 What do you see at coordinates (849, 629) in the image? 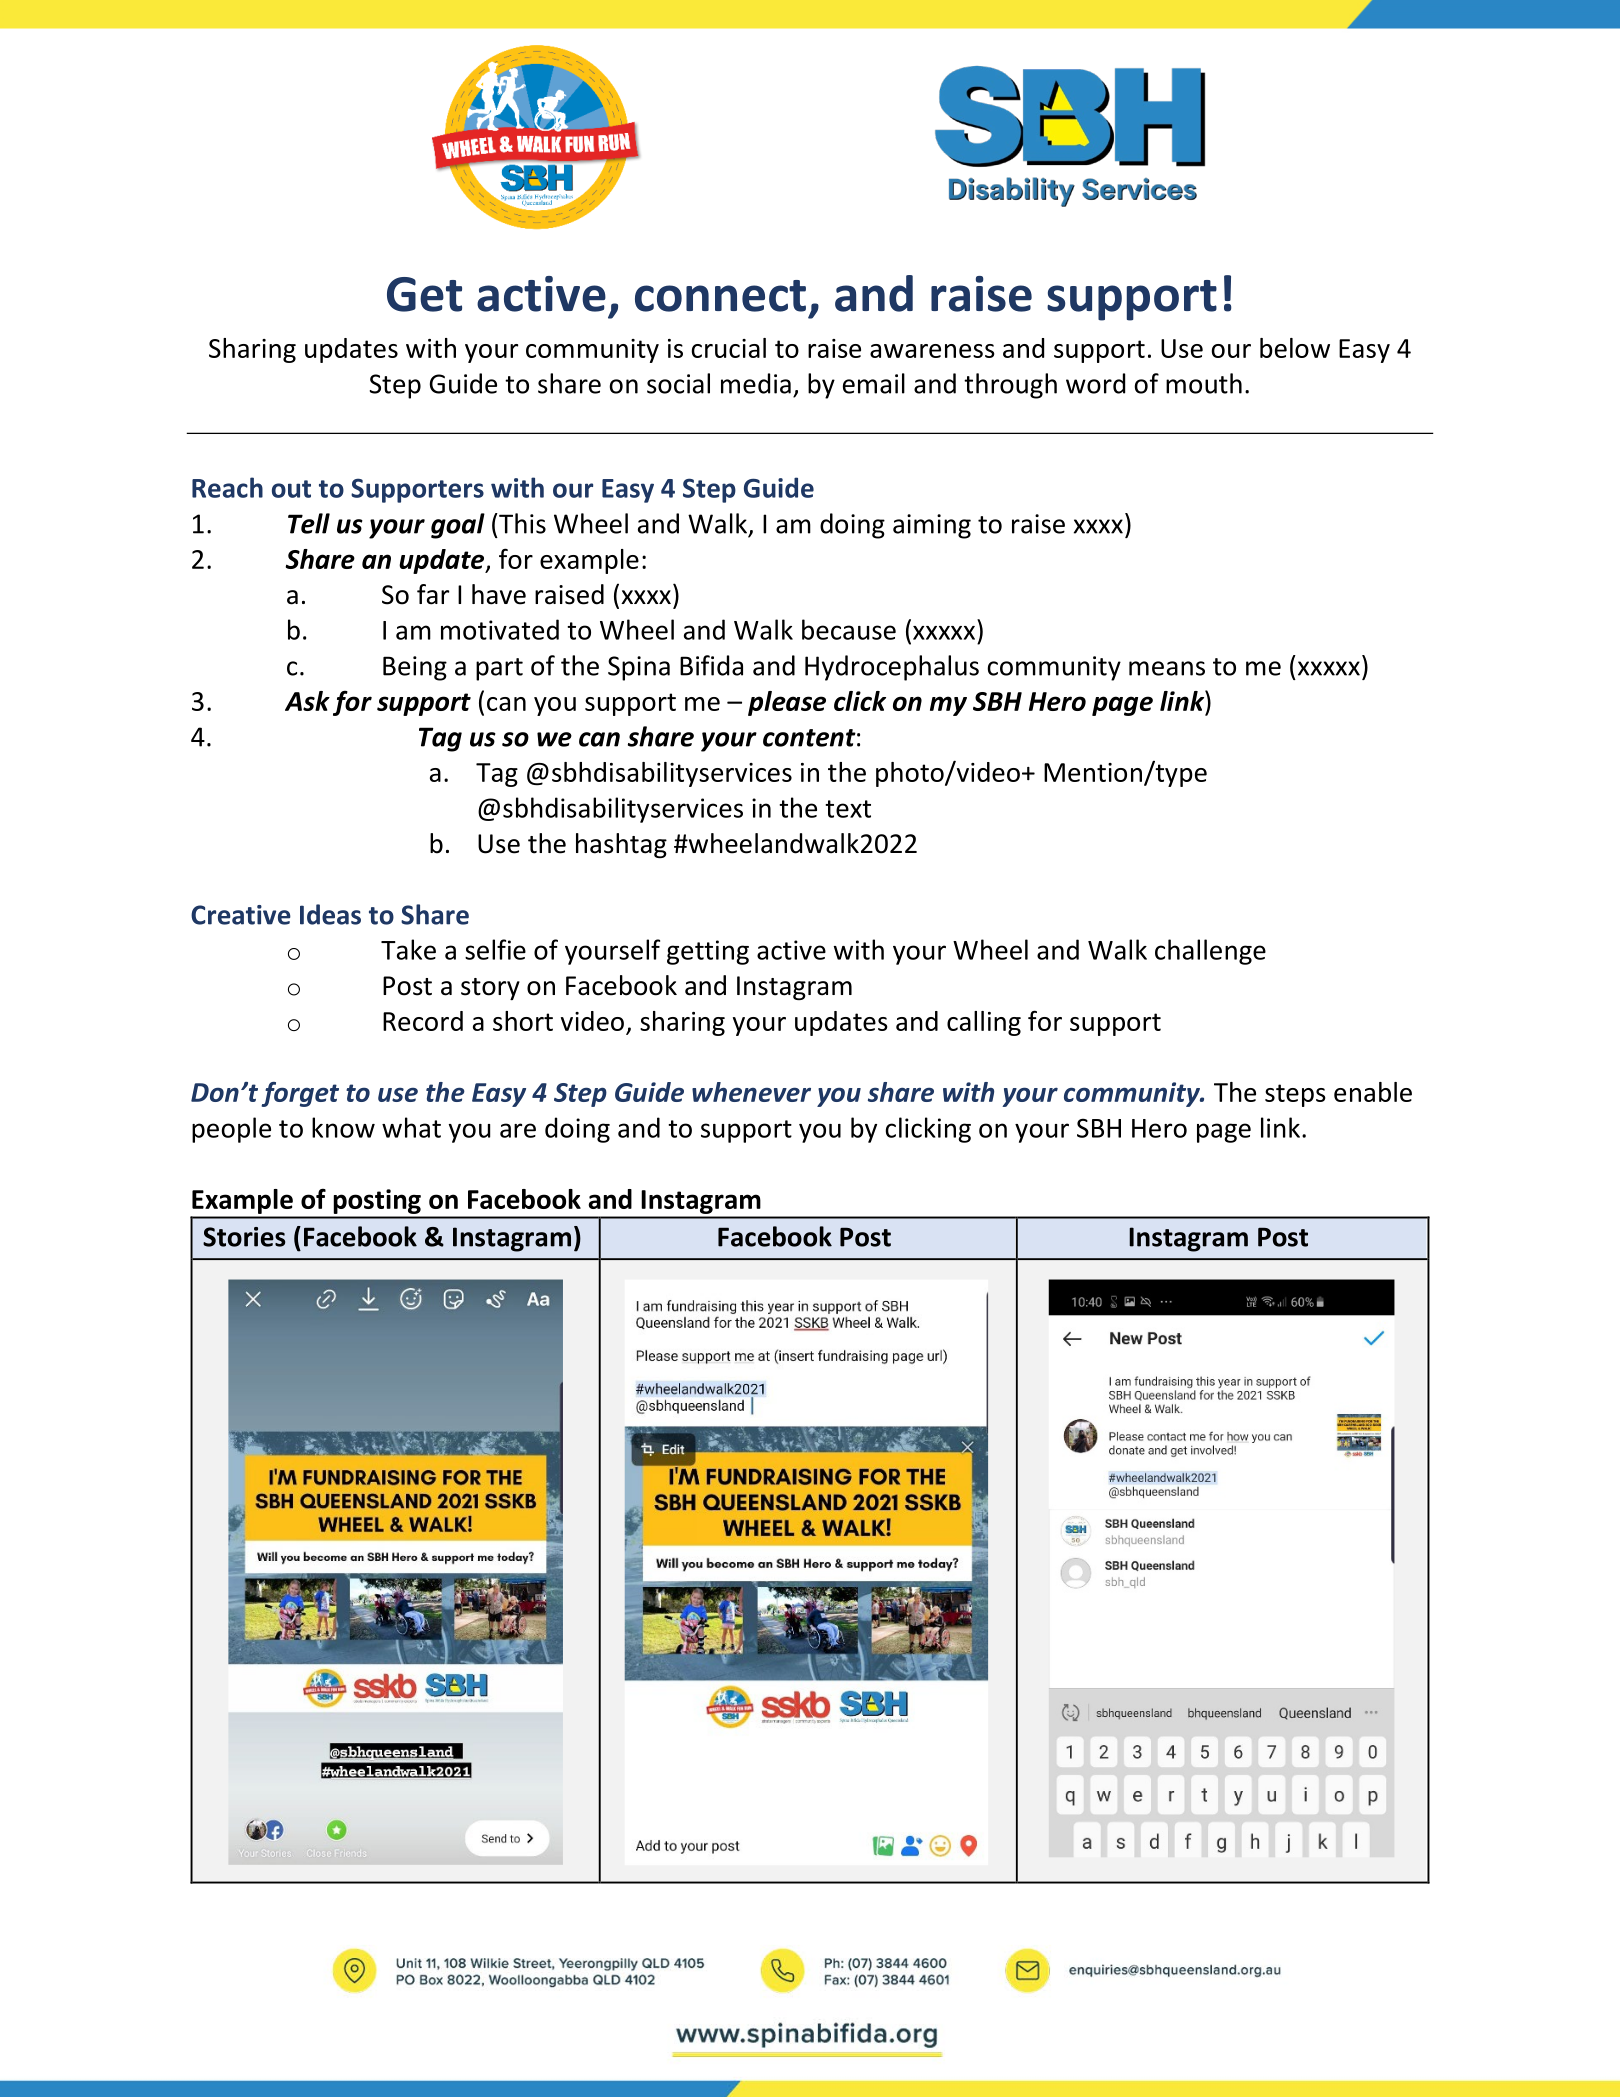
I see `because` at bounding box center [849, 629].
